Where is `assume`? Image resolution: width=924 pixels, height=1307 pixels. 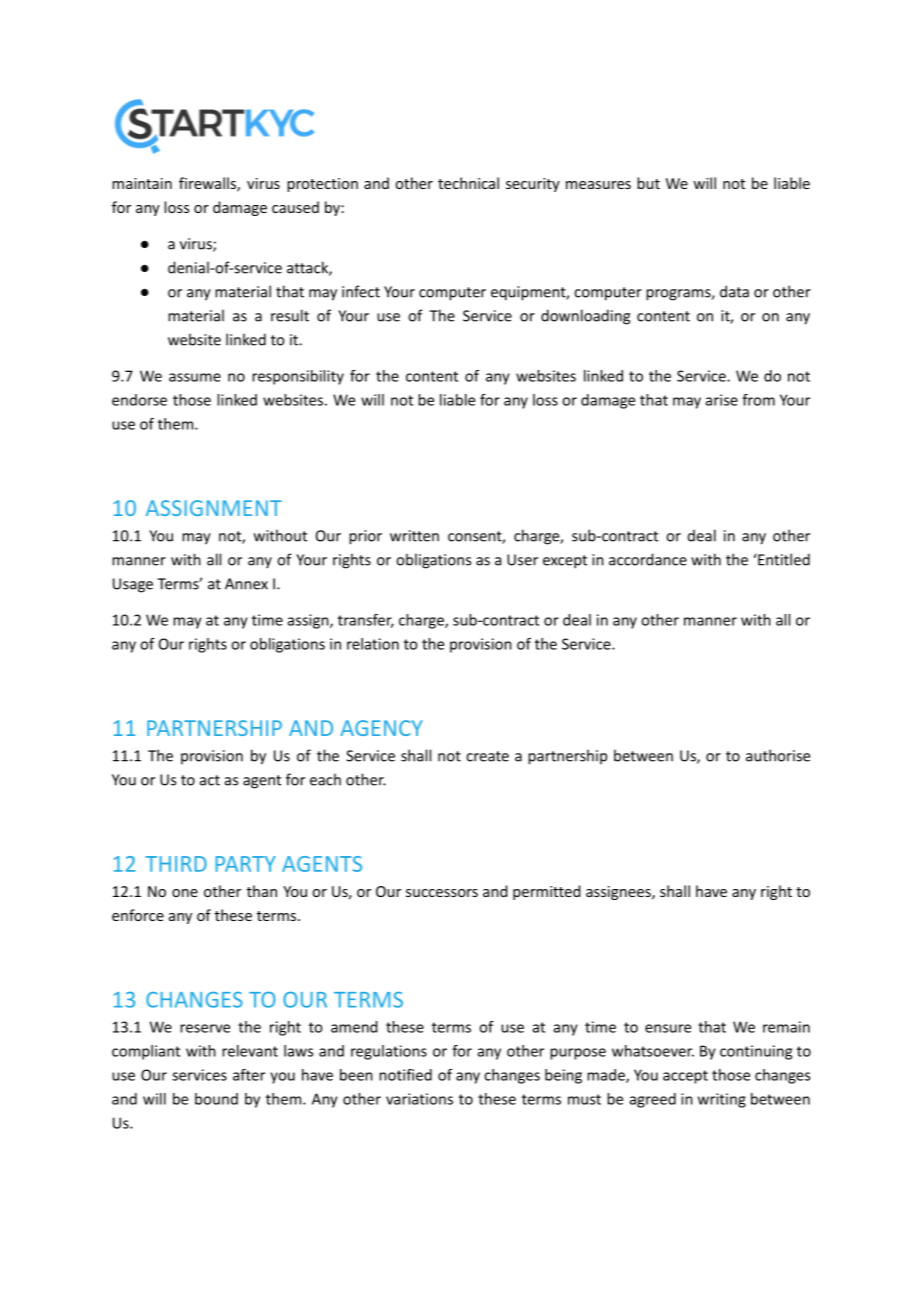
assume is located at coordinates (195, 377).
